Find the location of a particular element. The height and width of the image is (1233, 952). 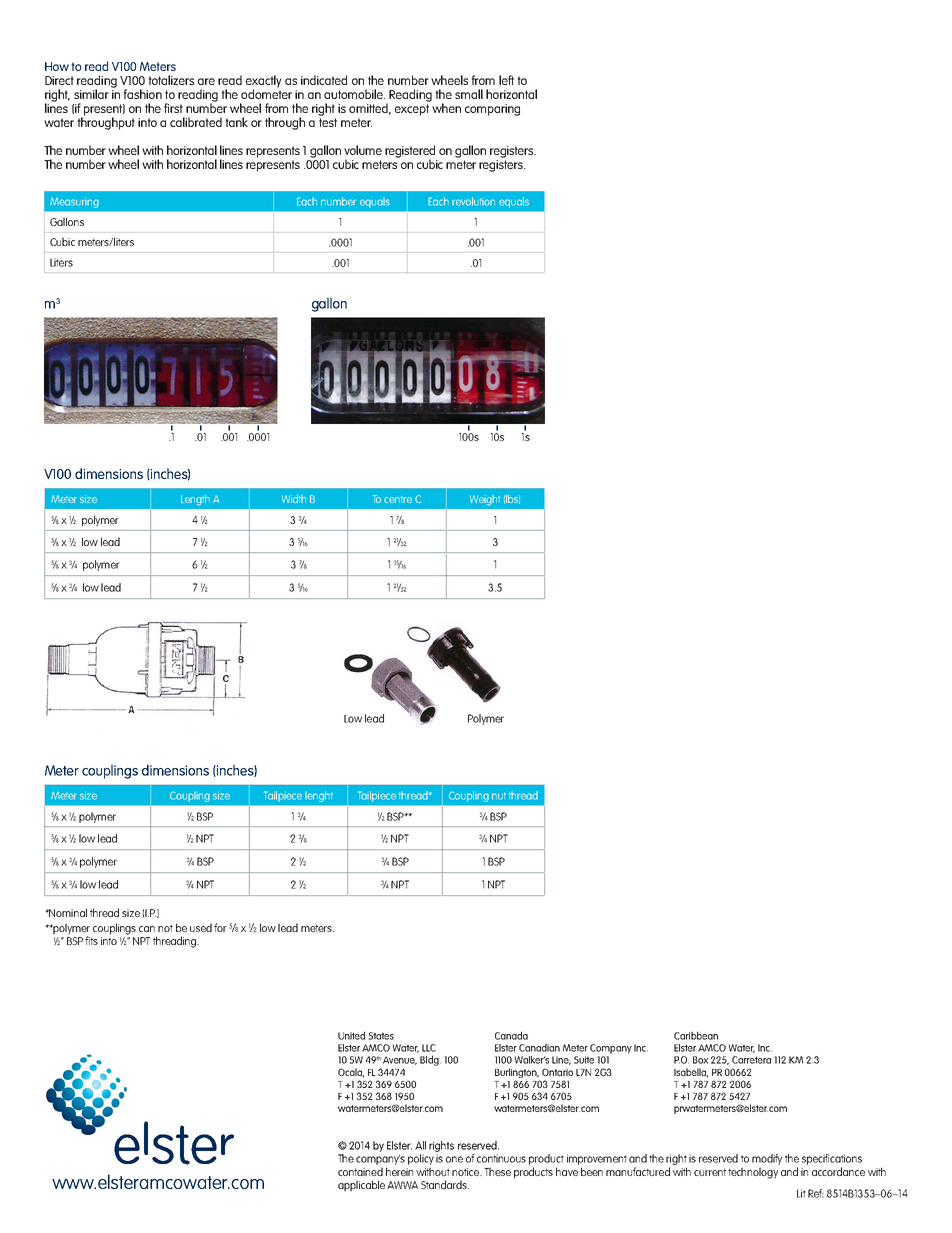

fashion is located at coordinates (142, 94).
